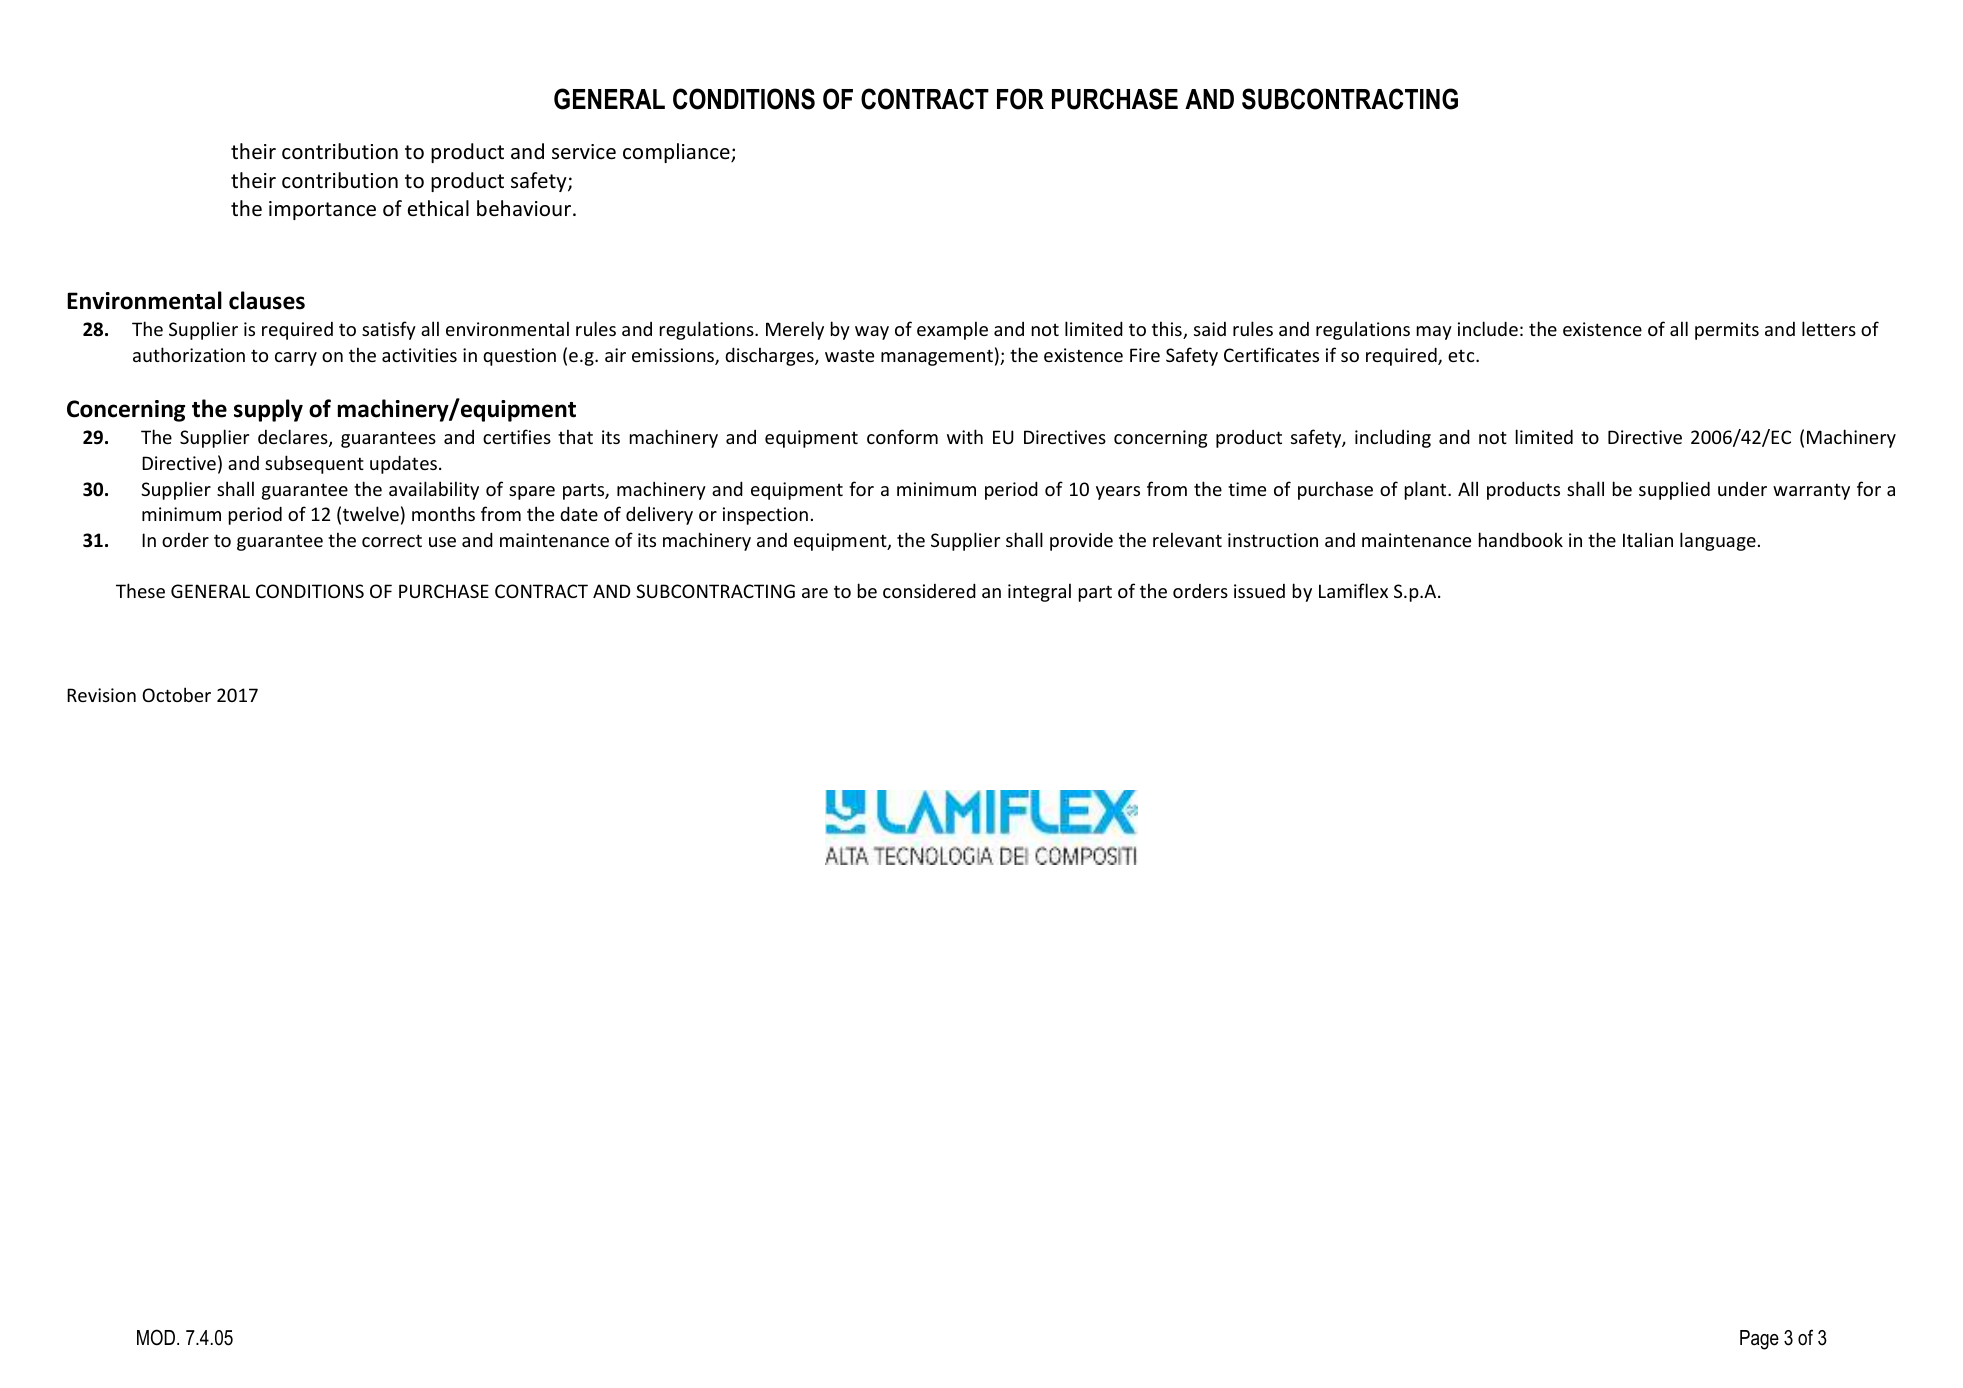 This screenshot has width=1963, height=1388. Describe the element at coordinates (322, 210) in the screenshot. I see `importance` at that location.
